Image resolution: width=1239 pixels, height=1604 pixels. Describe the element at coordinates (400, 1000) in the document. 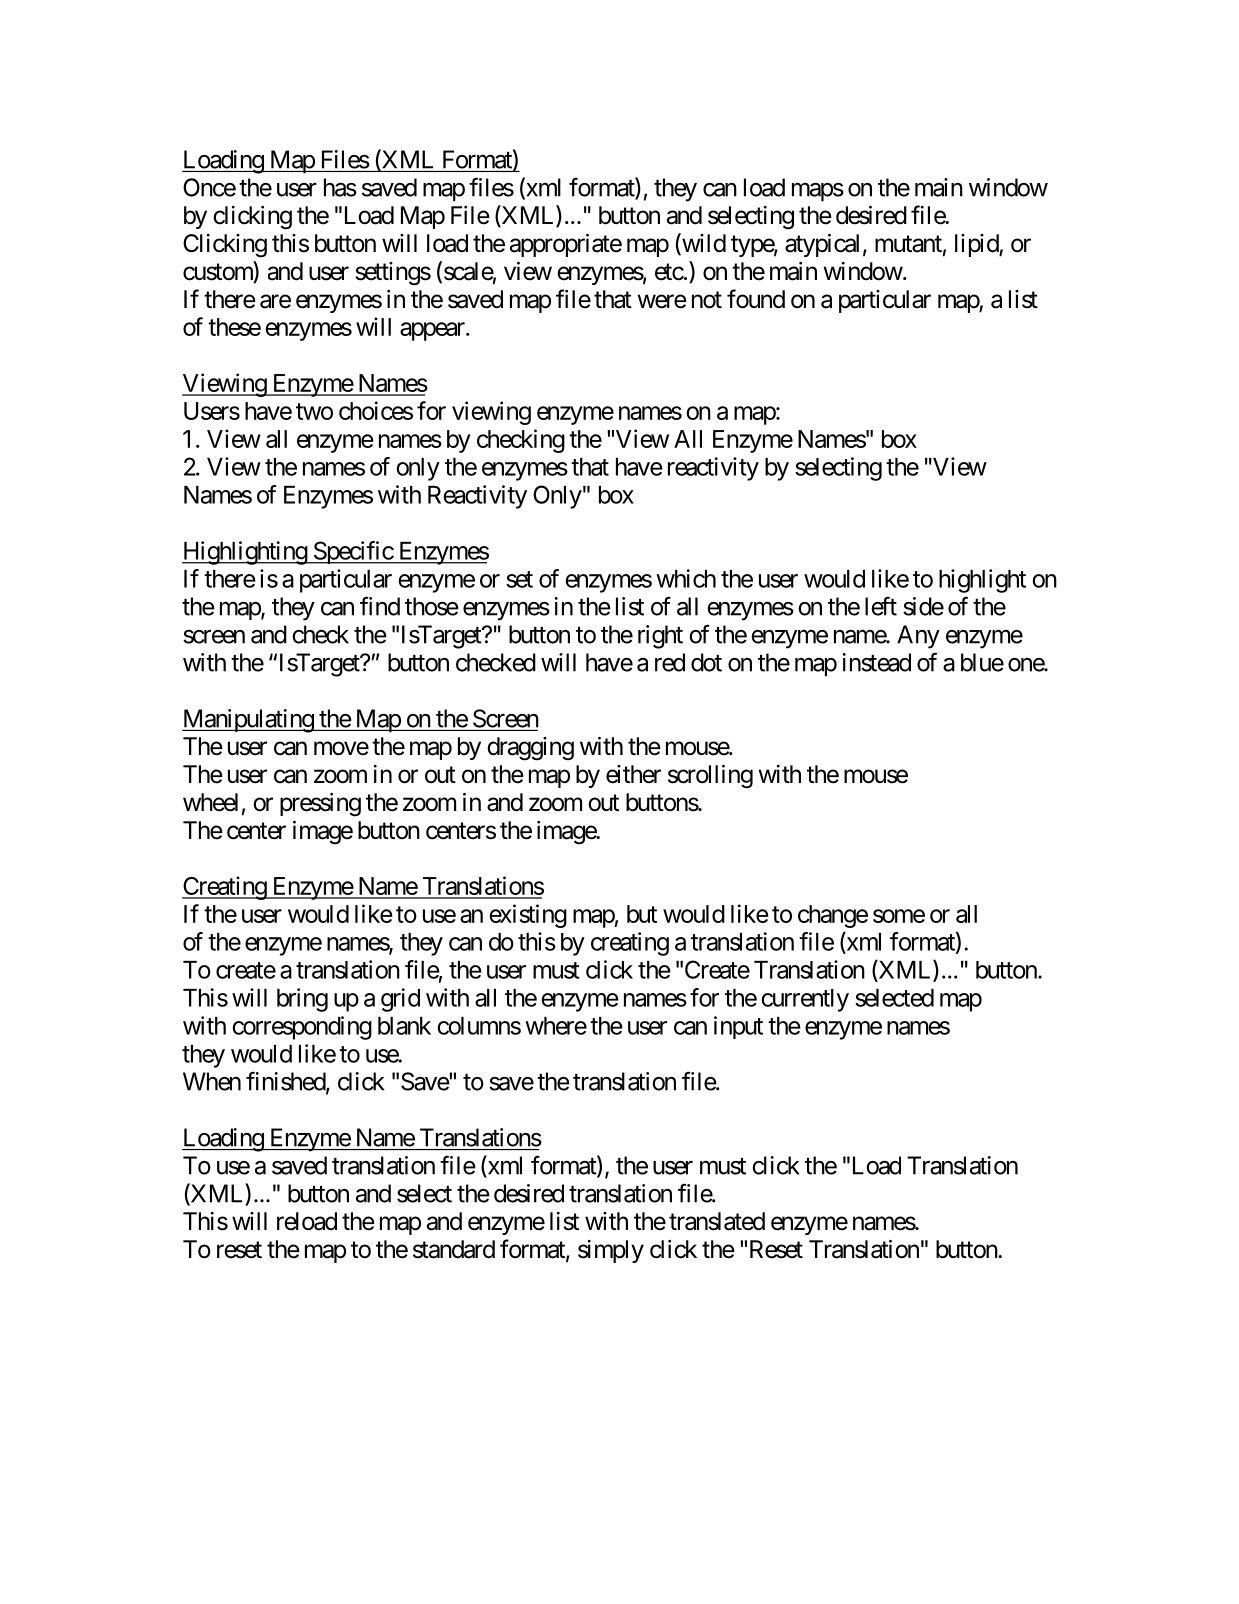

I see `grid` at that location.
